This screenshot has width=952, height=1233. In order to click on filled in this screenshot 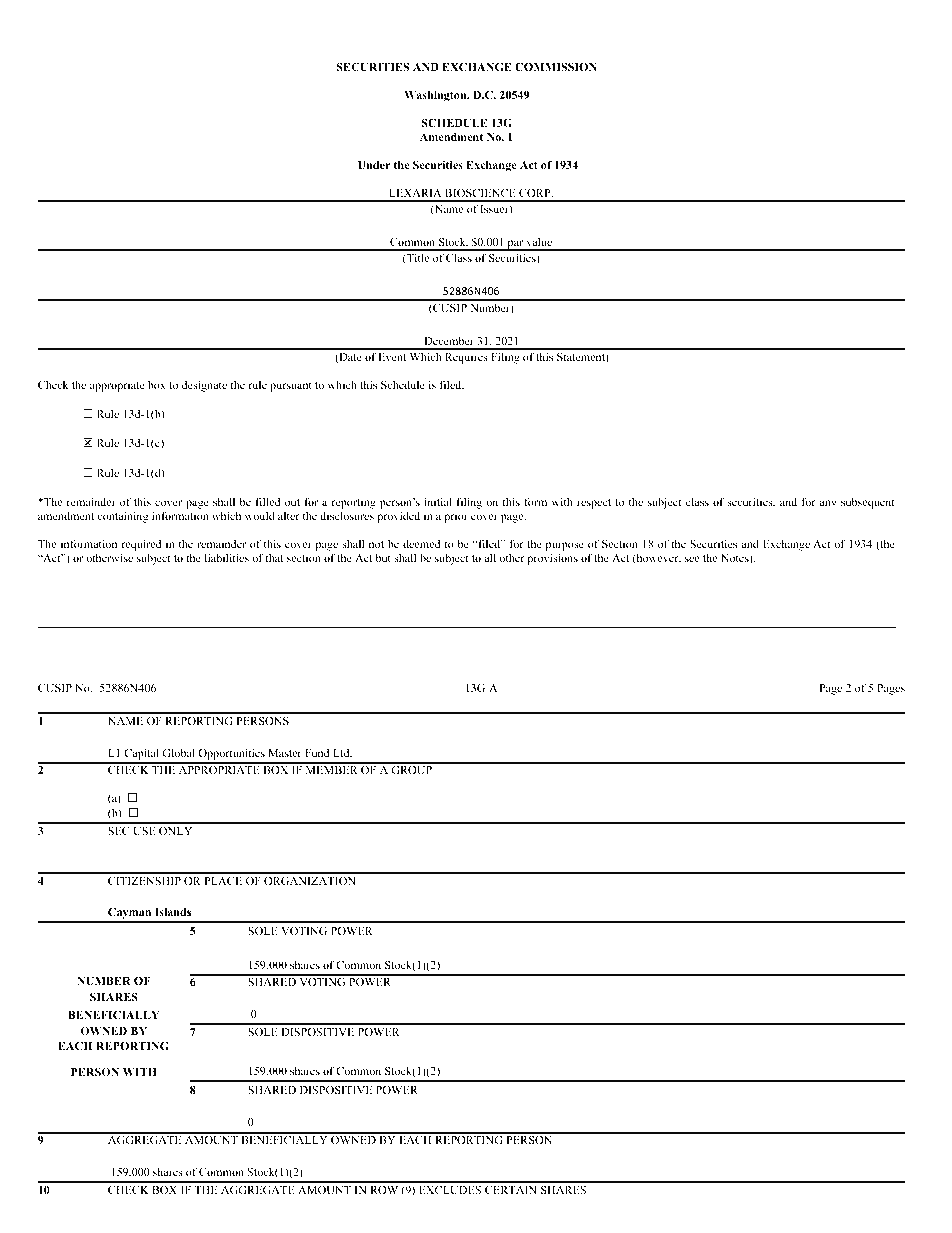, I will do `click(267, 501)`.
